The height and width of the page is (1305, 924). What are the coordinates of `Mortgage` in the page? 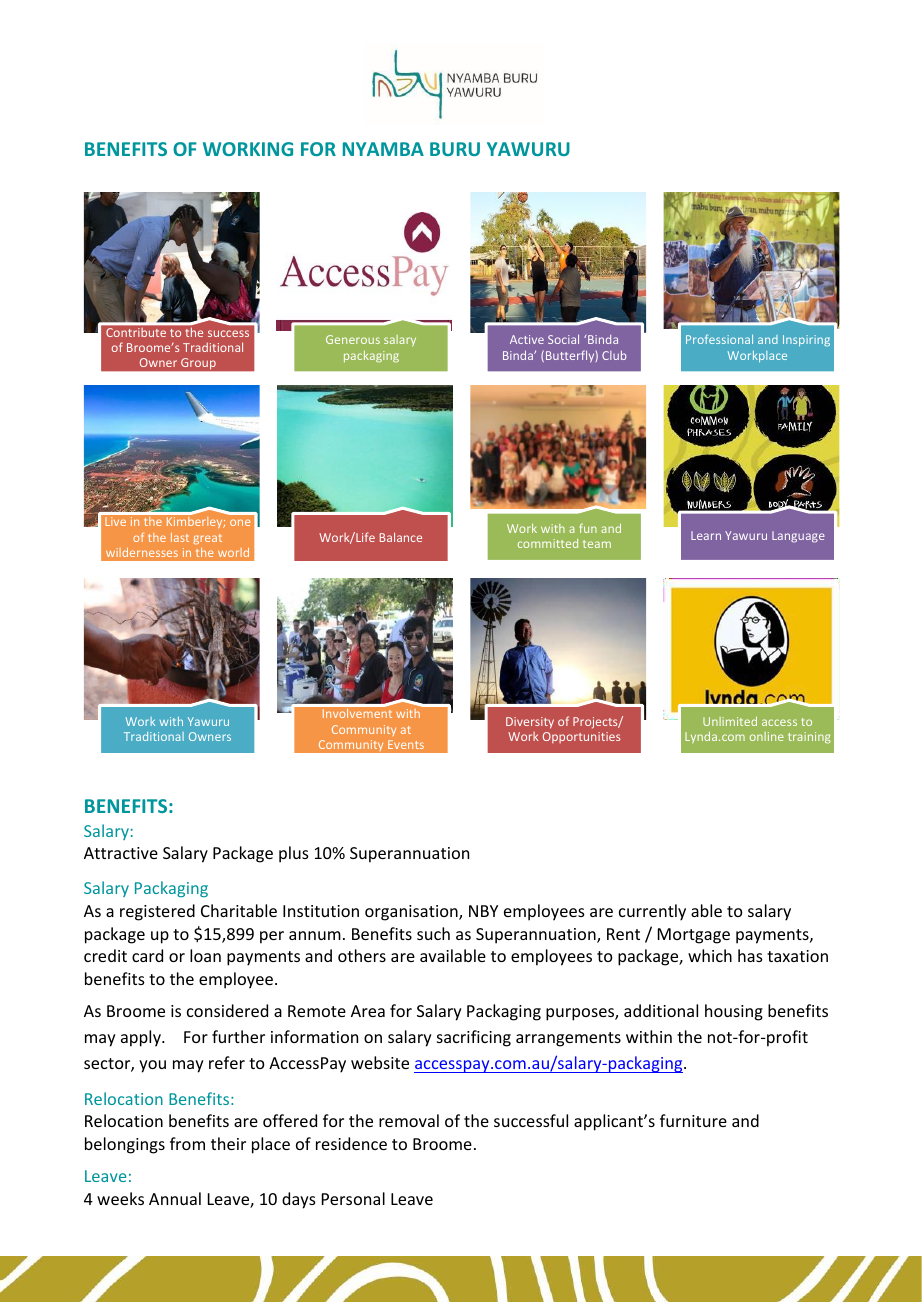 It's located at (694, 936).
